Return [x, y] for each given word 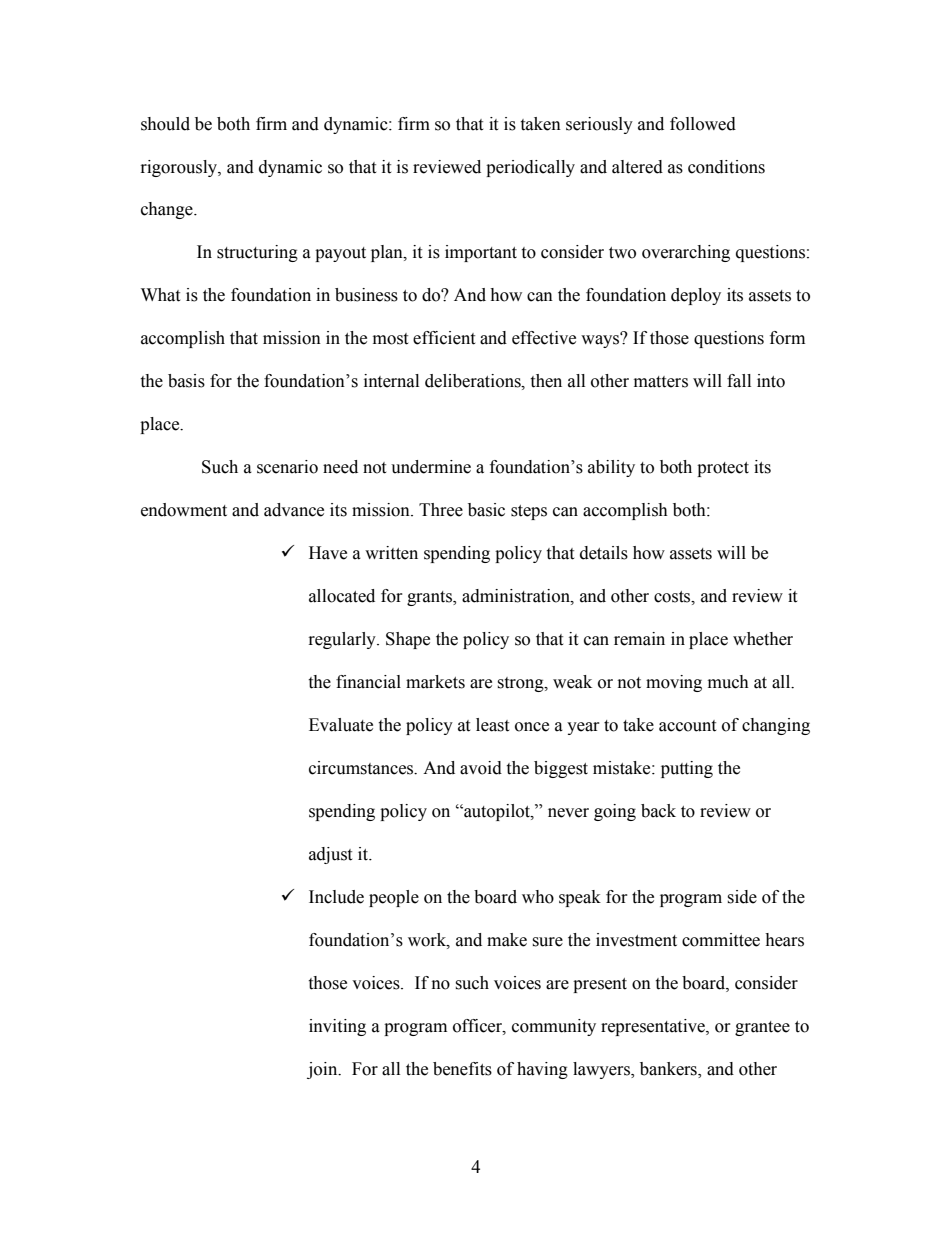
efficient [444, 338]
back [658, 811]
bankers [669, 1070]
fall [739, 381]
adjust [330, 855]
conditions [726, 167]
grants [430, 598]
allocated [342, 596]
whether [763, 639]
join [323, 1070]
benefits [462, 1069]
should [165, 124]
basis [186, 381]
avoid [481, 768]
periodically [530, 168]
